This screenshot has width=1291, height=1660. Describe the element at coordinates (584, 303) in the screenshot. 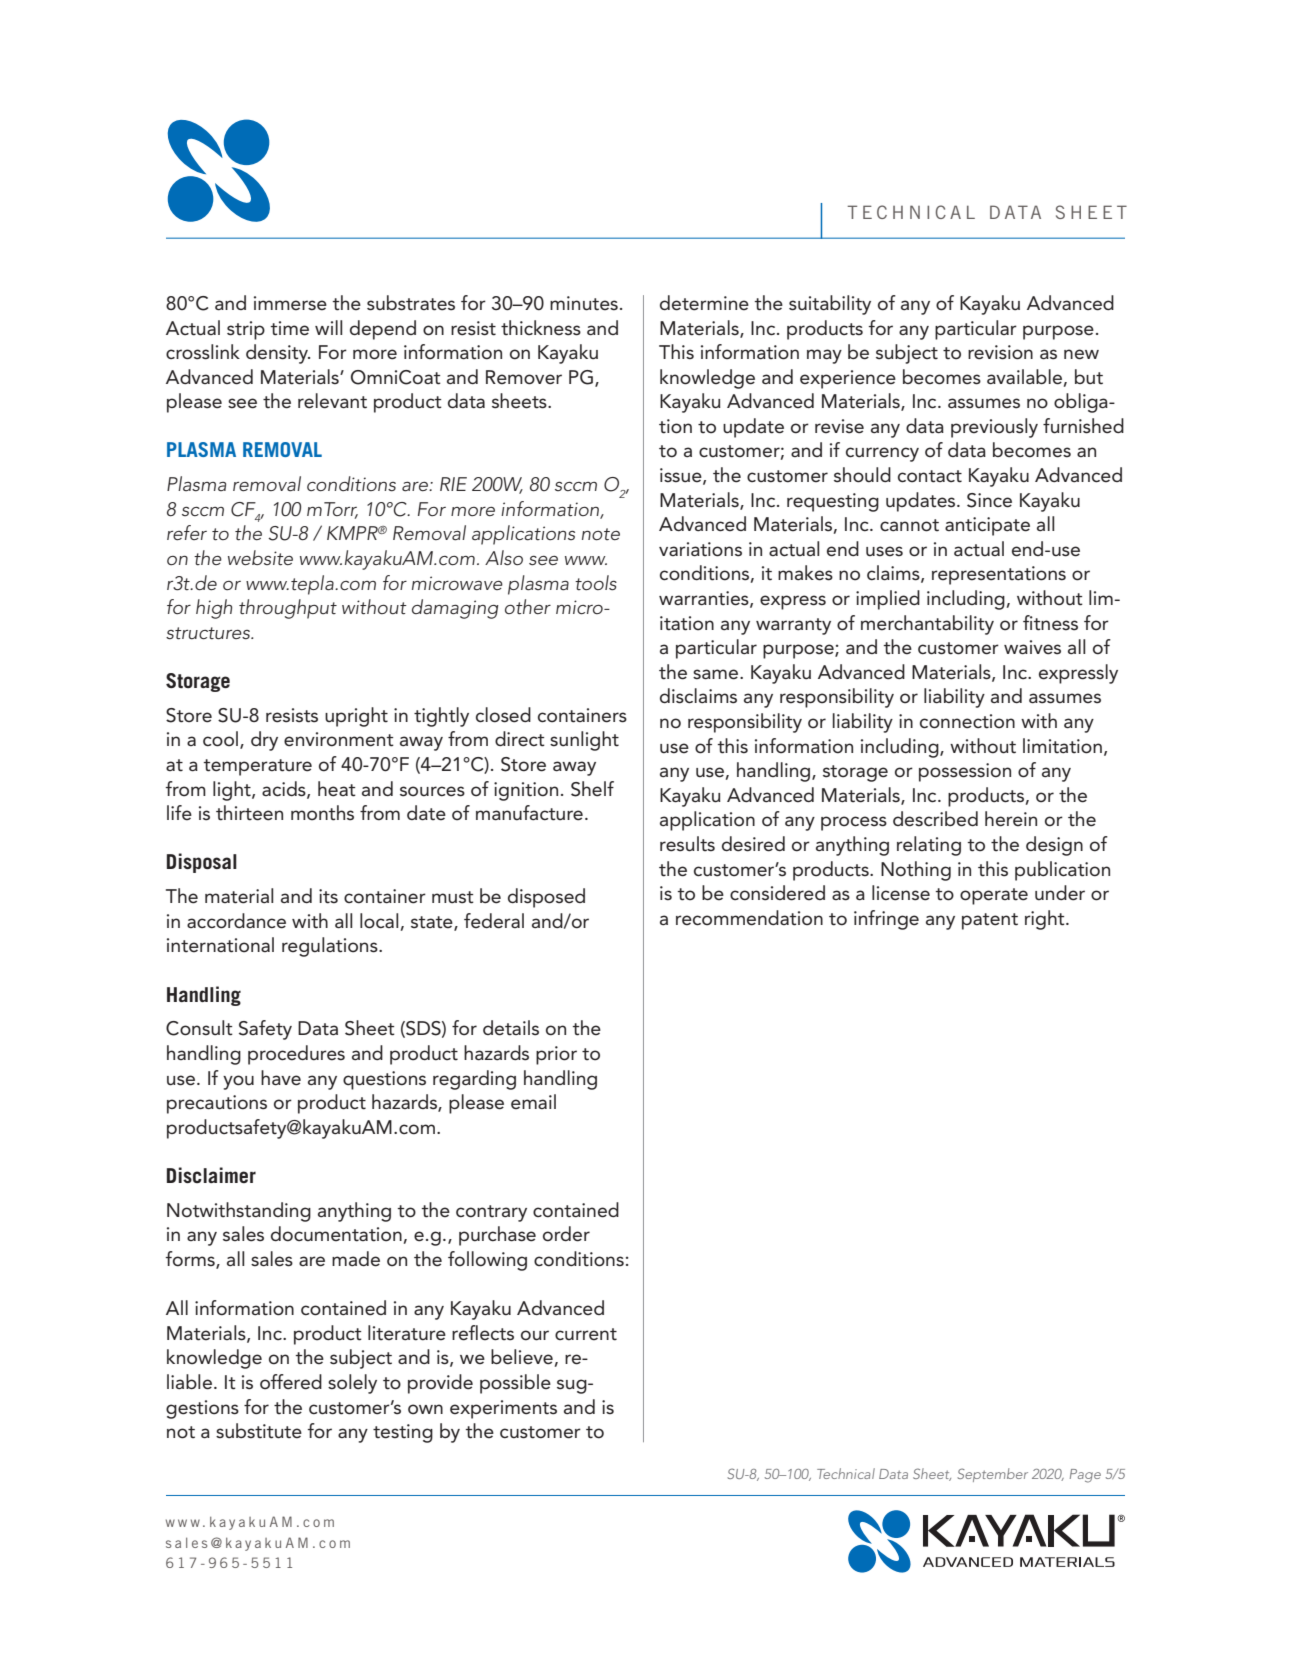

I see `minutes` at that location.
